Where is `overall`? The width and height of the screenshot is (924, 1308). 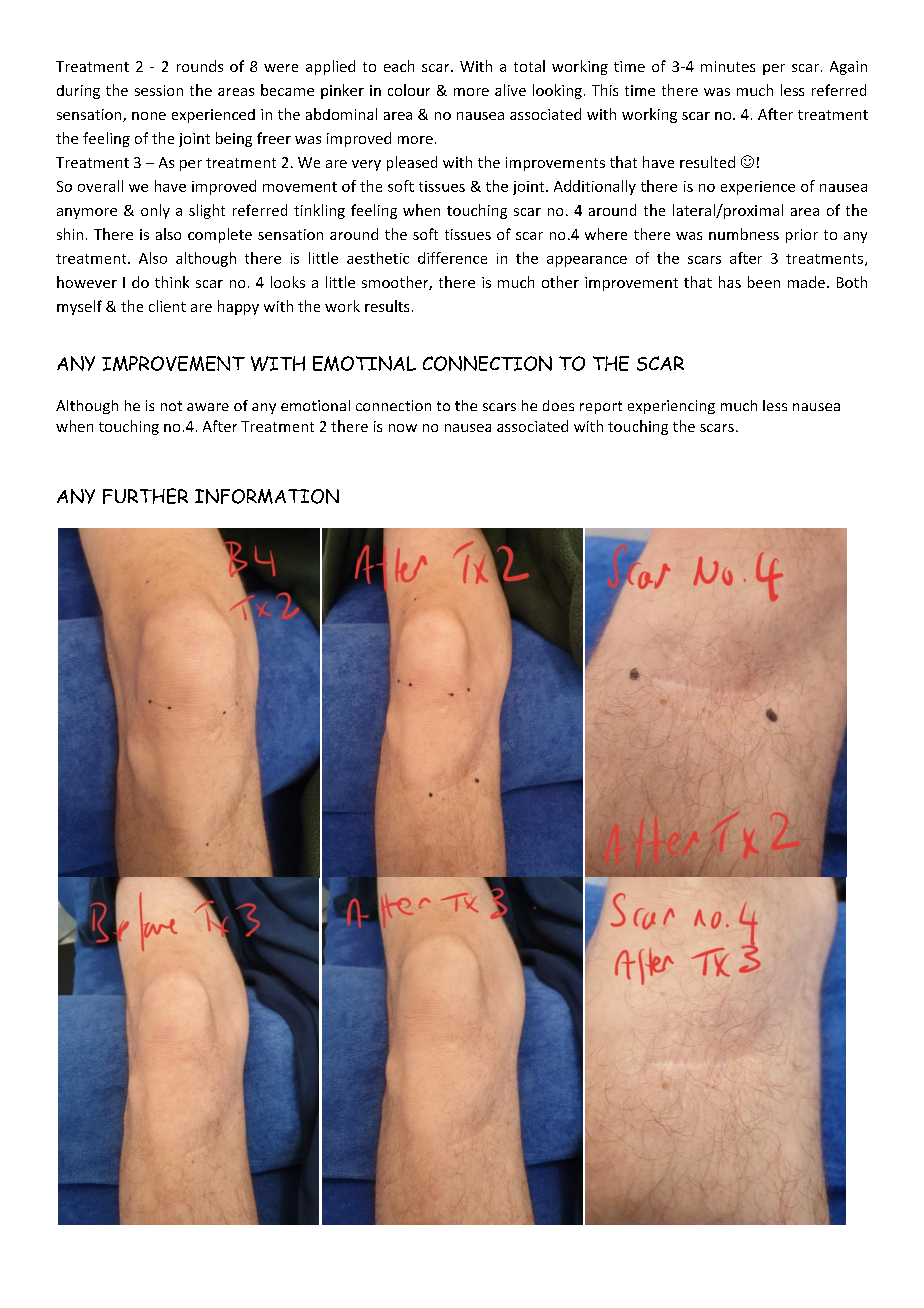 overall is located at coordinates (100, 186).
